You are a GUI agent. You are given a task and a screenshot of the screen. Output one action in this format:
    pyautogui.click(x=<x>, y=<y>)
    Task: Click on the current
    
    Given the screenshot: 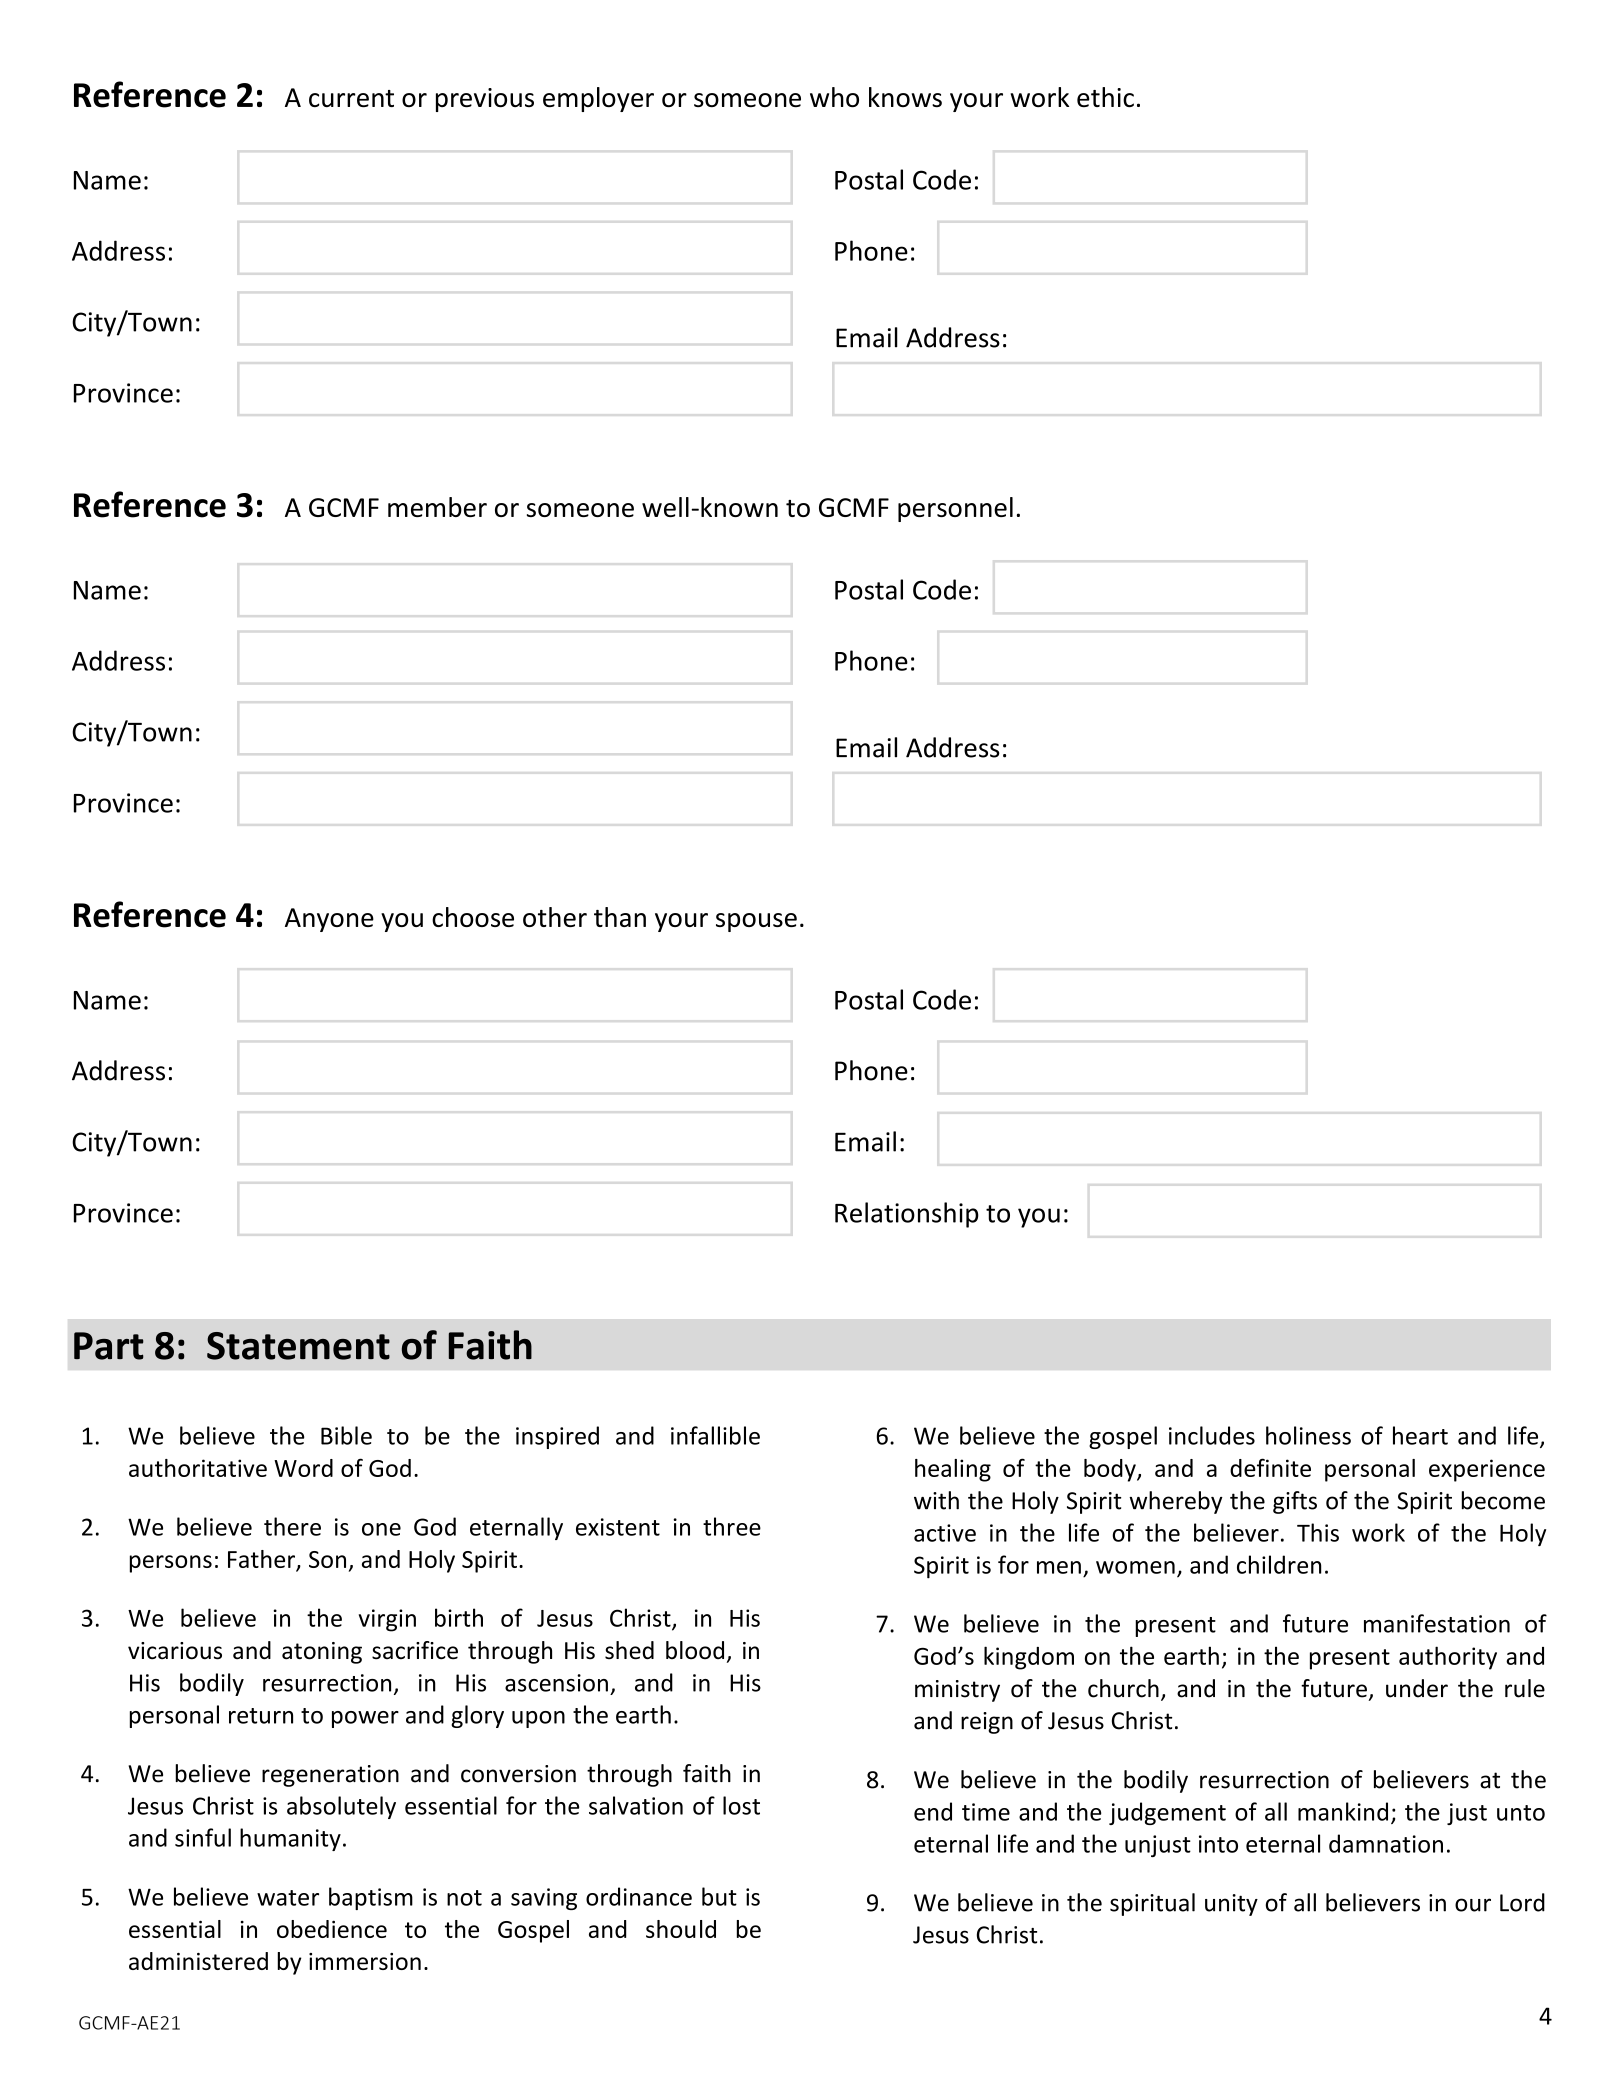 What is the action you would take?
    pyautogui.click(x=351, y=98)
